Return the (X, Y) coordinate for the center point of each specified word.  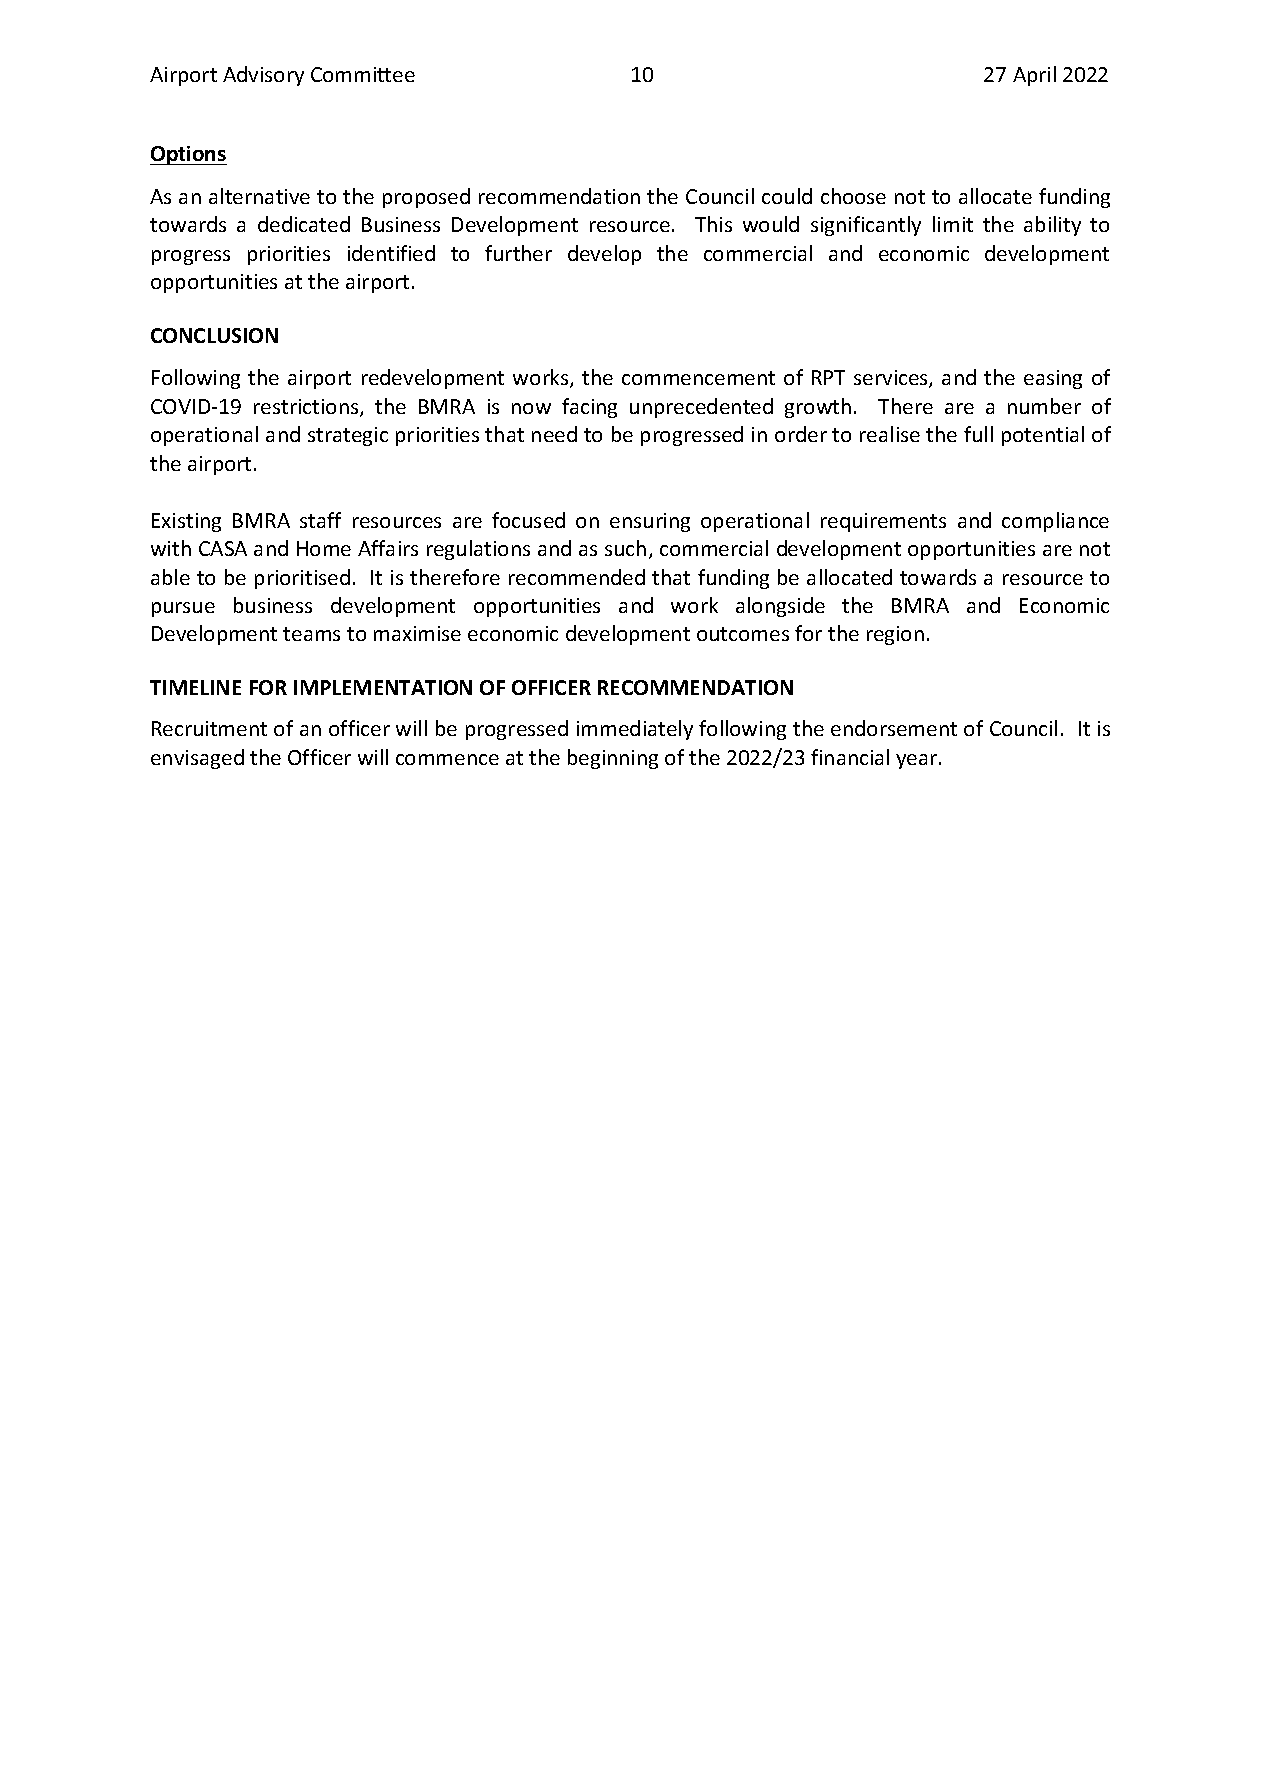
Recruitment (209, 728)
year (918, 761)
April (1034, 76)
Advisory (263, 76)
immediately (635, 730)
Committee (363, 74)
